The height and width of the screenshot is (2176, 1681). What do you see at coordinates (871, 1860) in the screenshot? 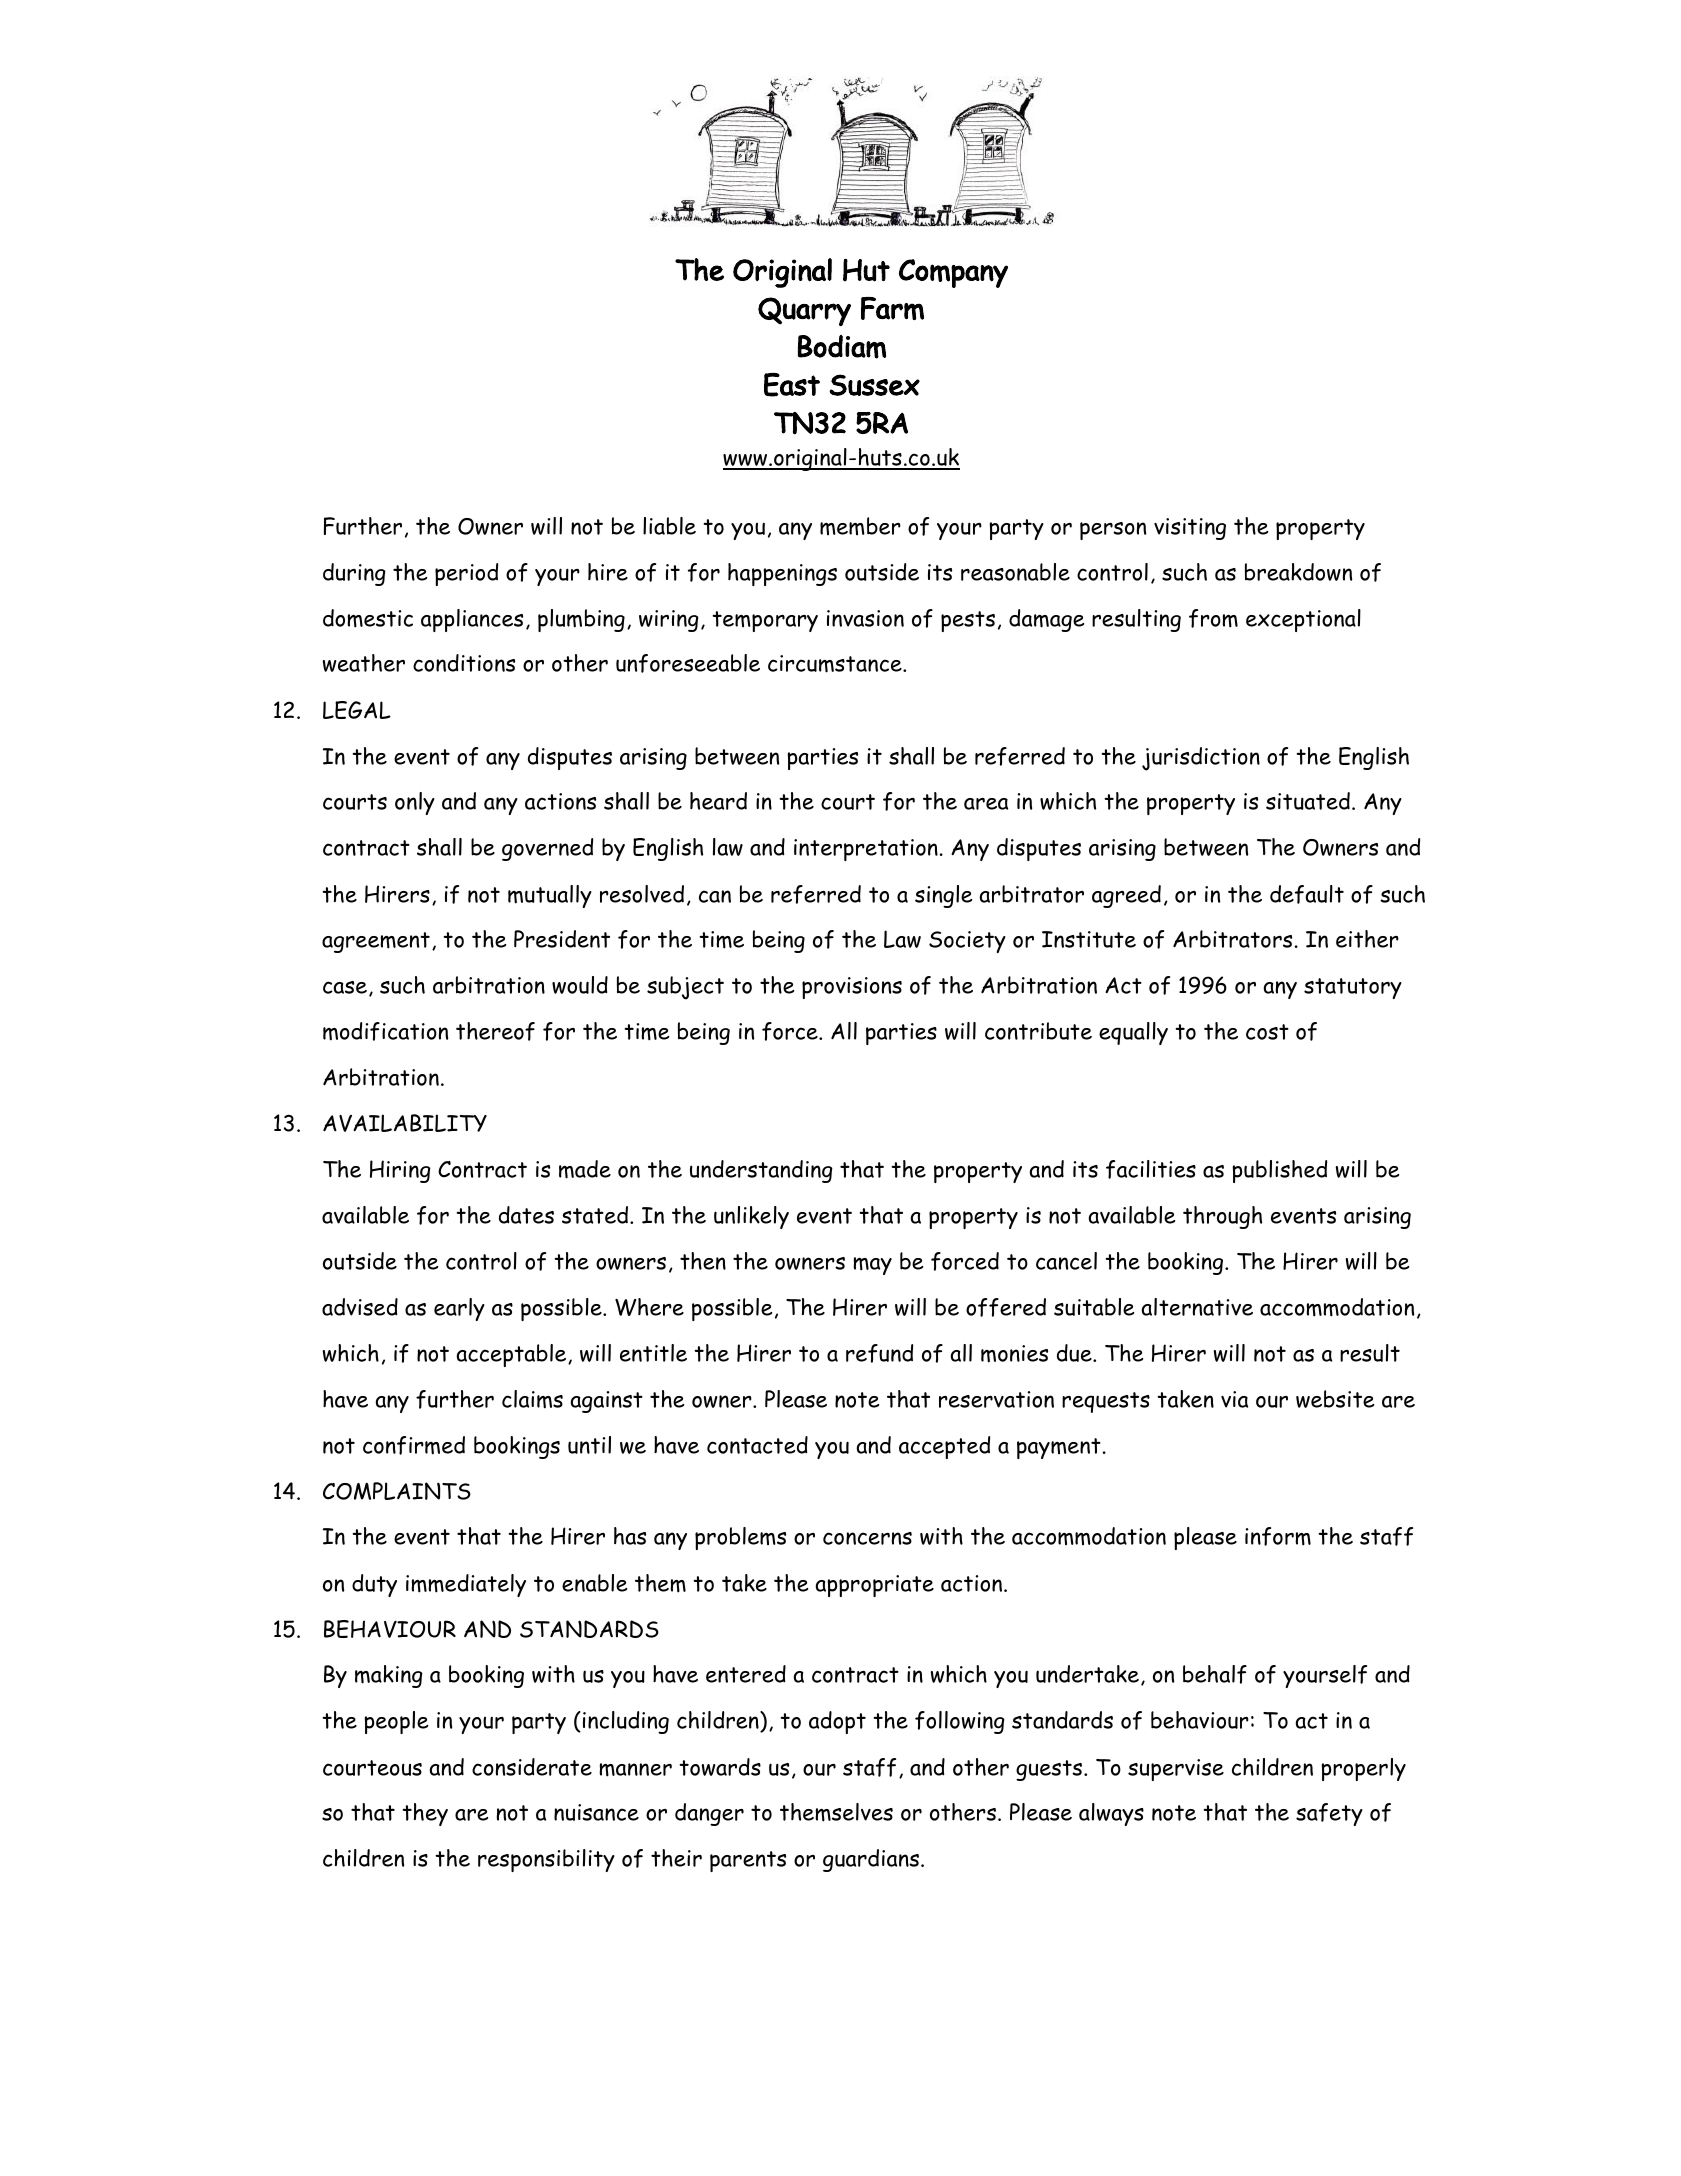
I see `guardians` at bounding box center [871, 1860].
